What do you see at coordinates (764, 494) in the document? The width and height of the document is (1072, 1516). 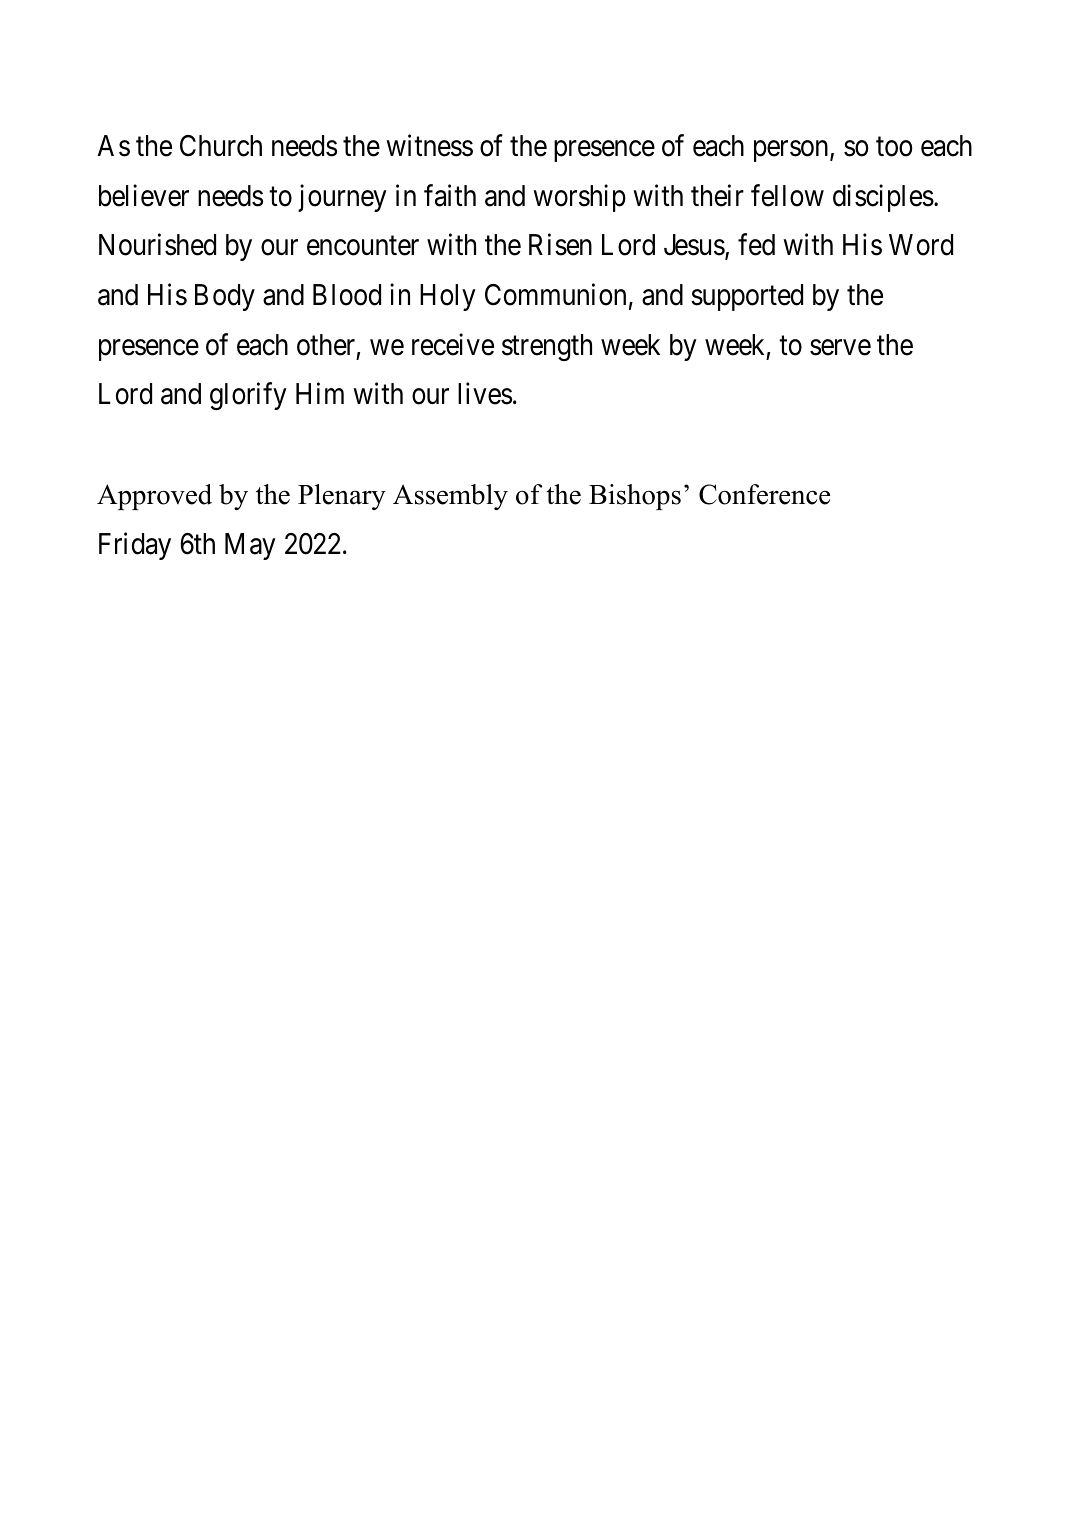 I see `Conference` at bounding box center [764, 494].
